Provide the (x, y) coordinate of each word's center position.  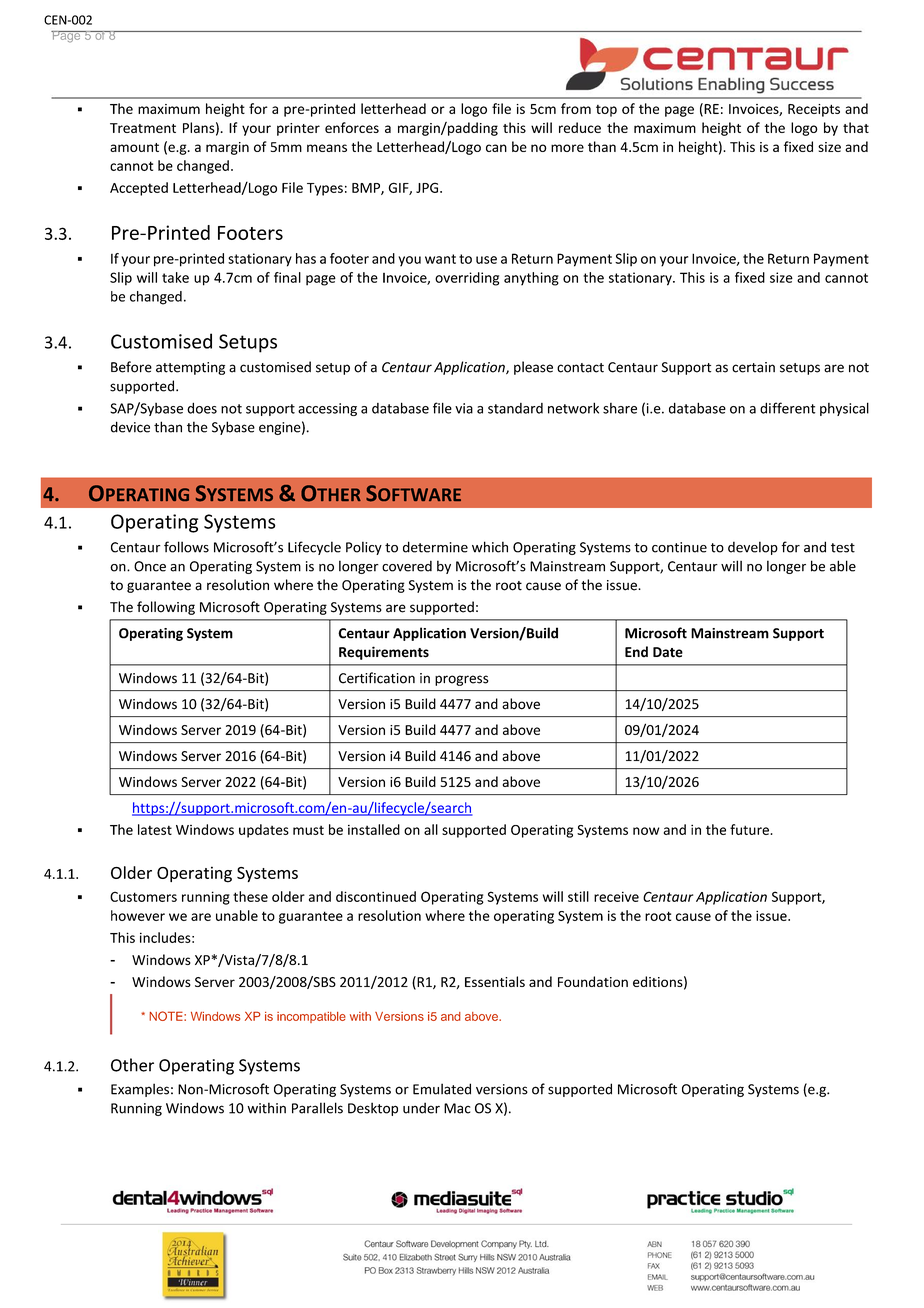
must (308, 830)
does (202, 408)
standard (515, 408)
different (788, 408)
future (750, 829)
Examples (140, 1090)
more (567, 148)
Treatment (143, 128)
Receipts (814, 110)
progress (461, 680)
